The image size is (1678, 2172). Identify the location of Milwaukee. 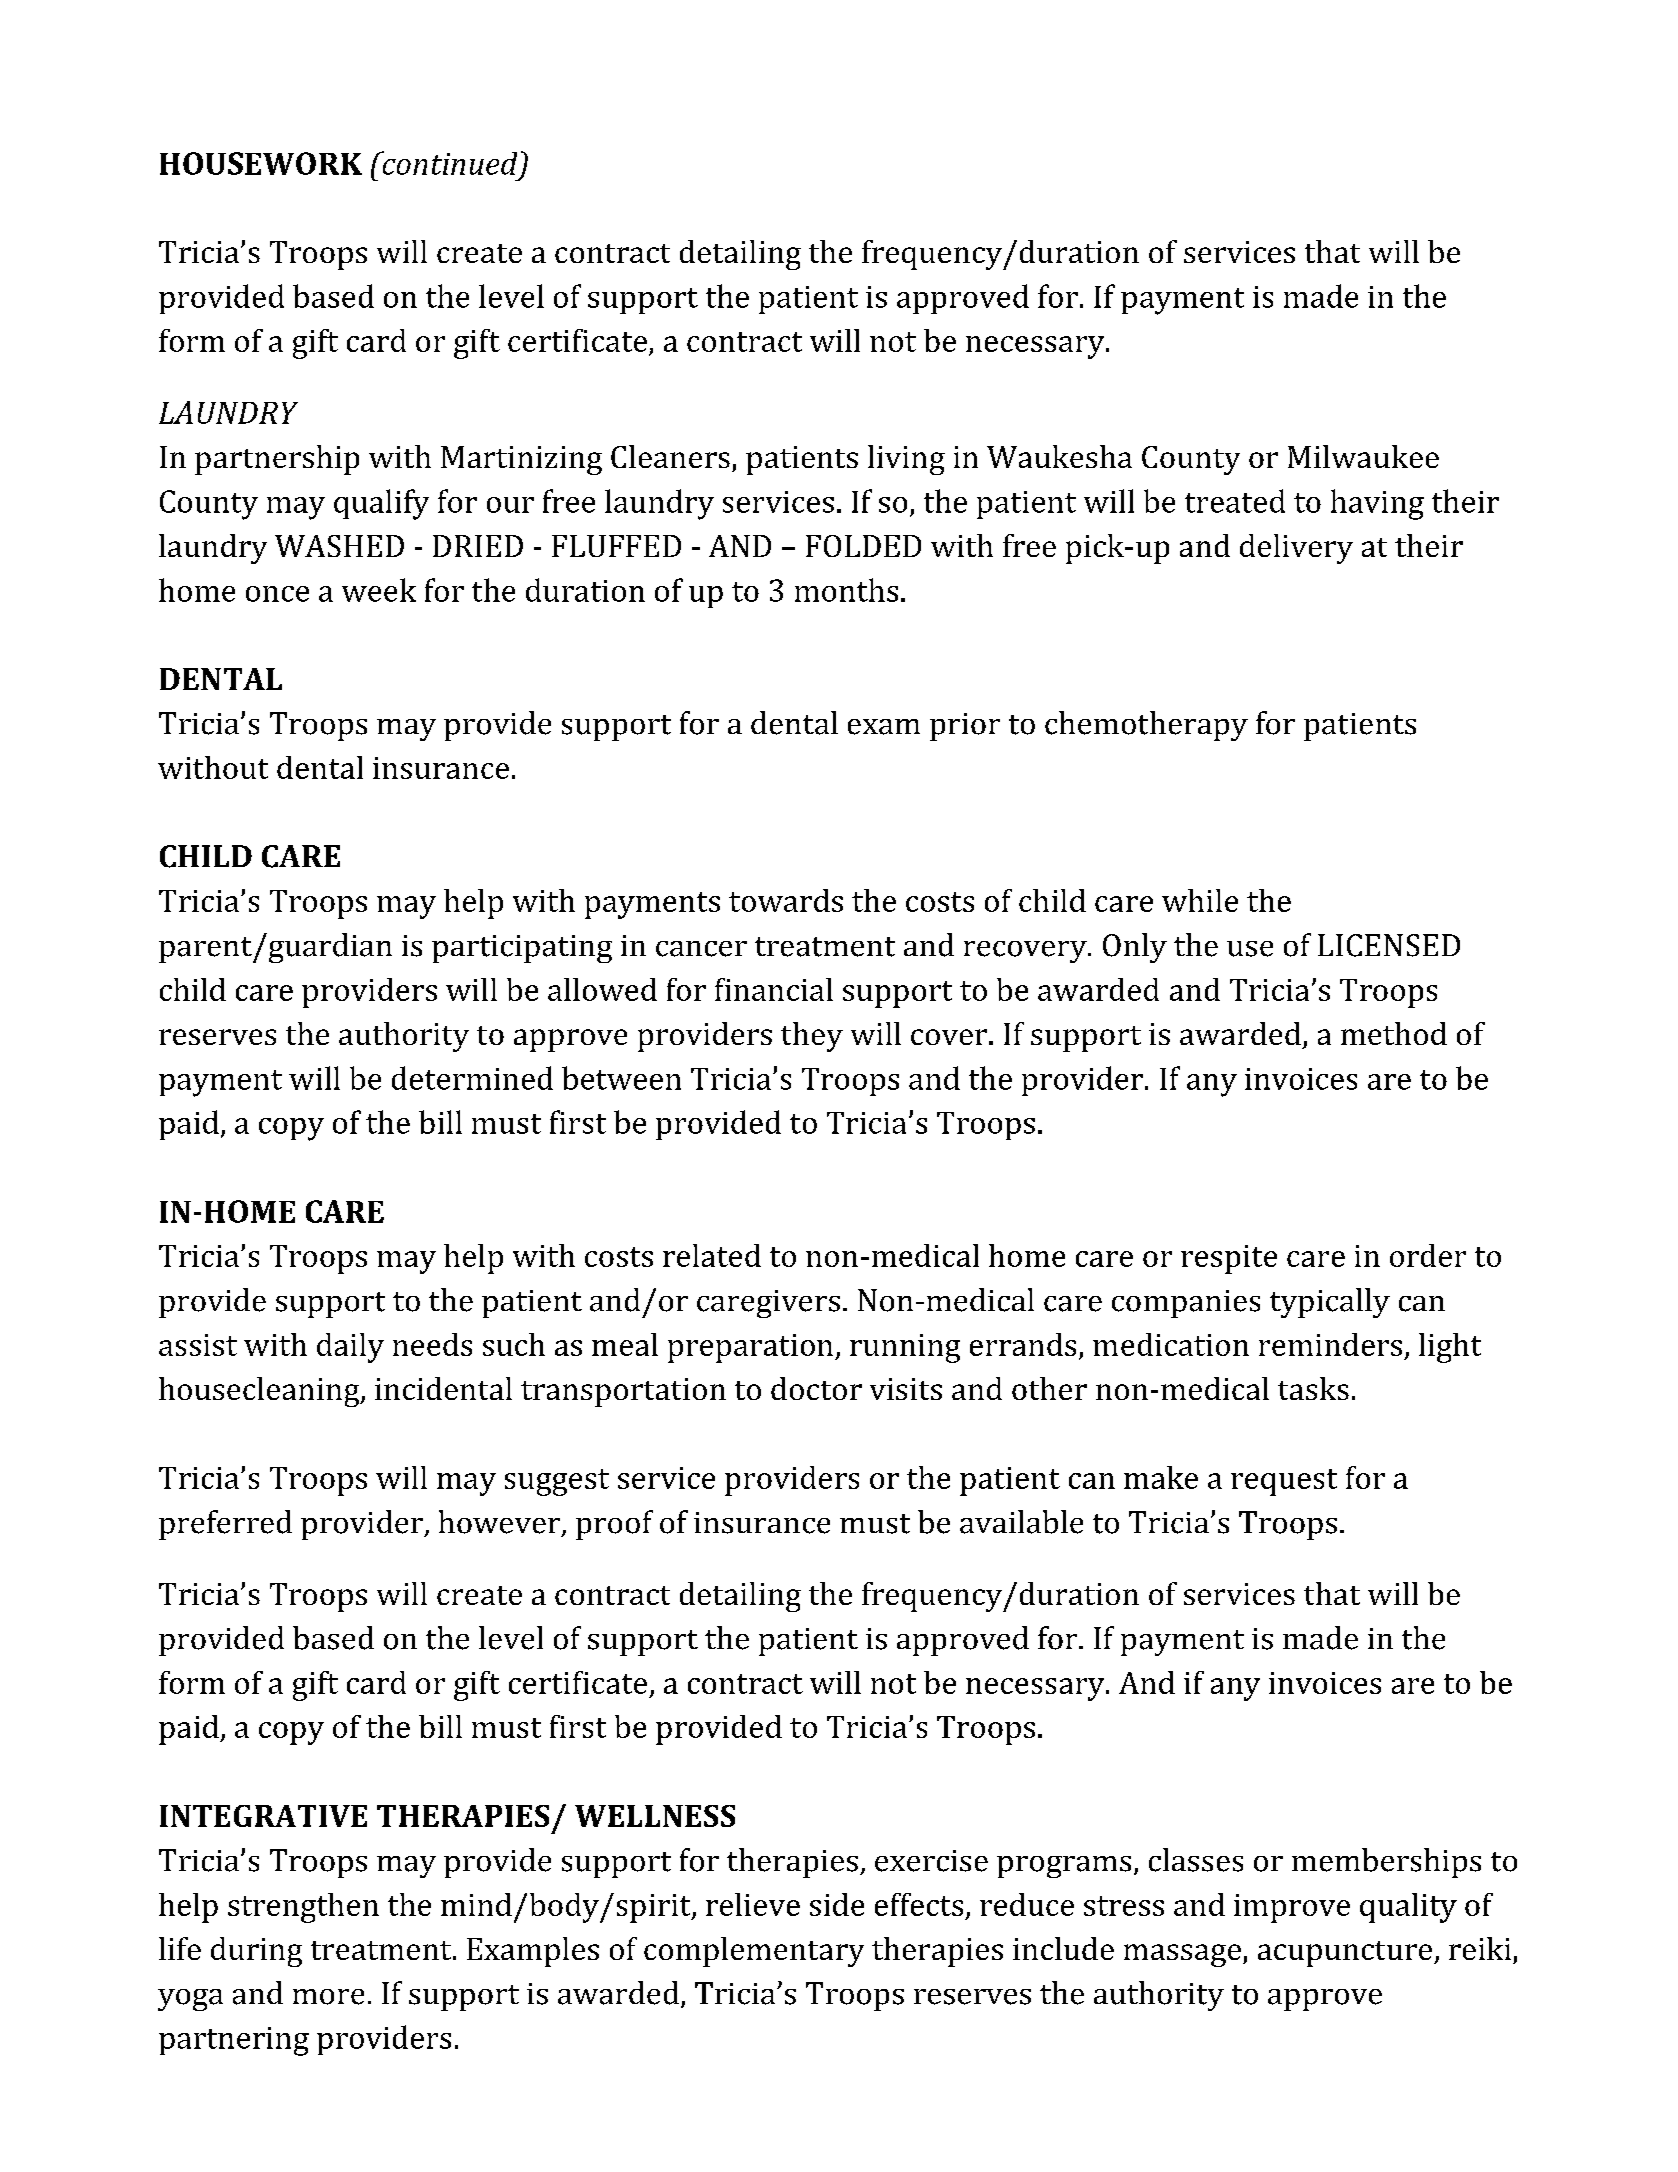
(1363, 456).
